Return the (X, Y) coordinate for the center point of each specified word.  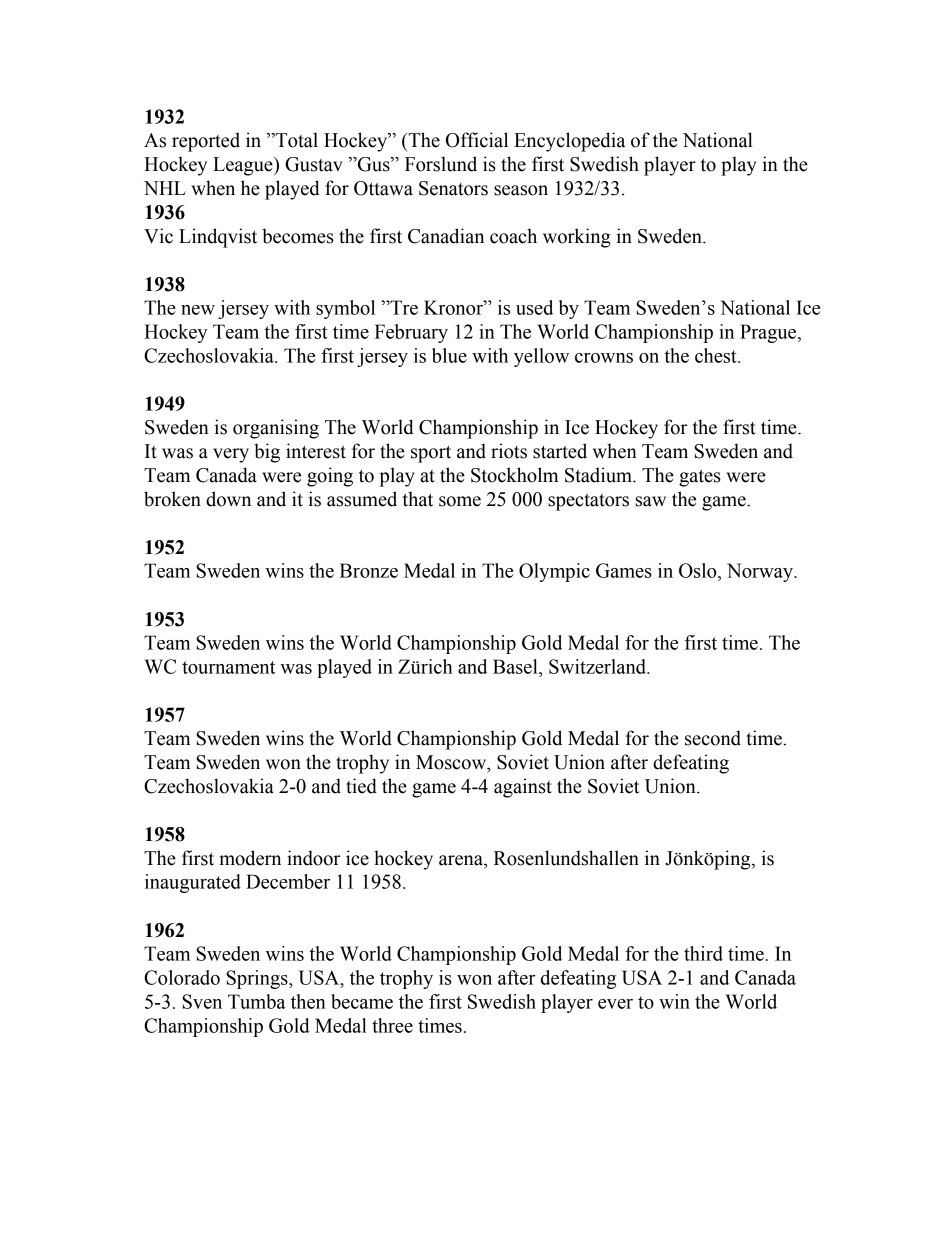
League (244, 166)
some (460, 501)
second (713, 738)
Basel (516, 666)
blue (449, 355)
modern (250, 858)
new (198, 310)
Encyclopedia (569, 142)
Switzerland (598, 666)
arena (462, 860)
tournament (228, 667)
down (228, 499)
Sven (202, 1001)
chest (717, 355)
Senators (453, 188)
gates (700, 478)
